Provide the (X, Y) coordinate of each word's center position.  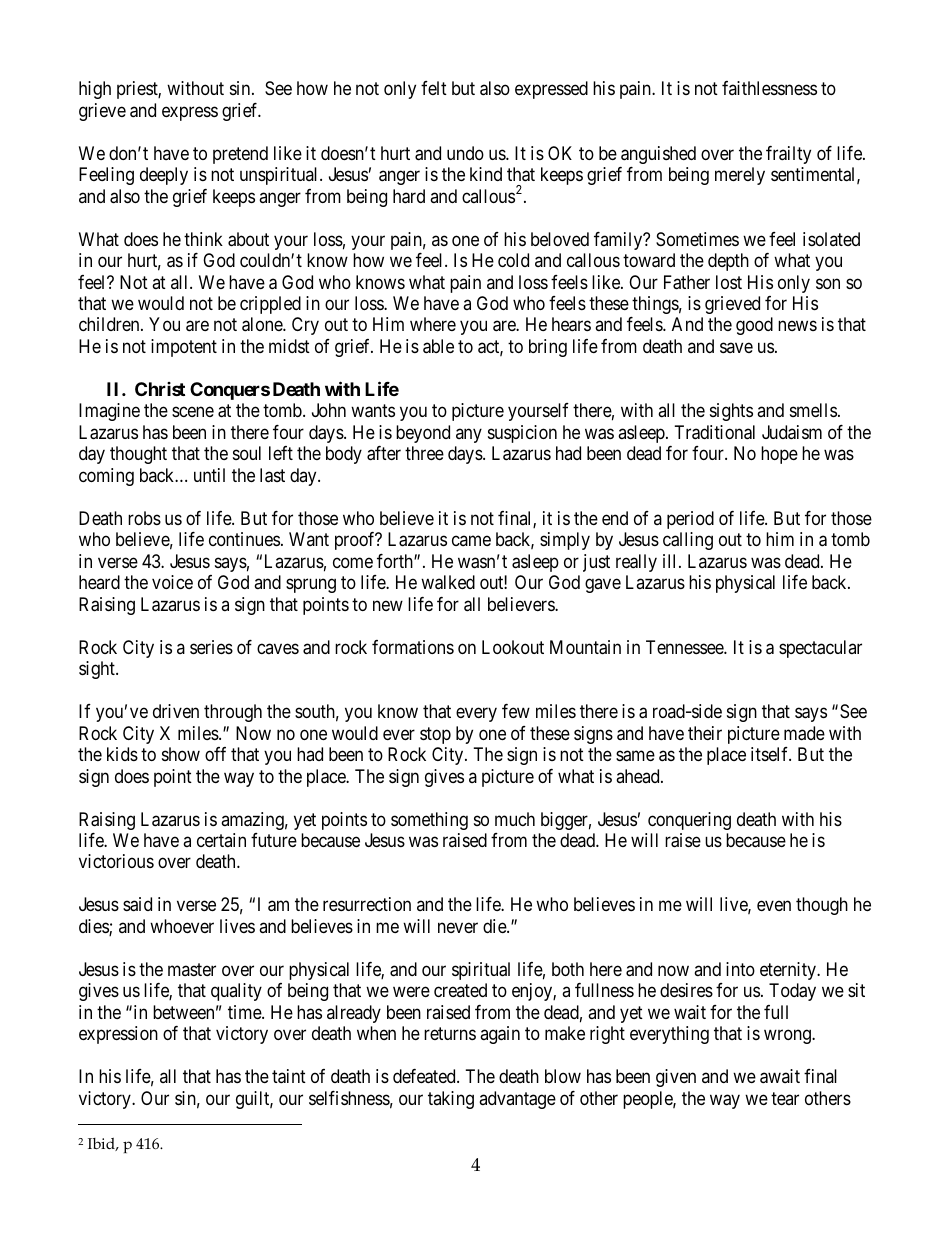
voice (172, 582)
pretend (240, 155)
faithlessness (769, 88)
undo (465, 153)
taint (289, 1076)
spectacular (820, 649)
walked (448, 582)
